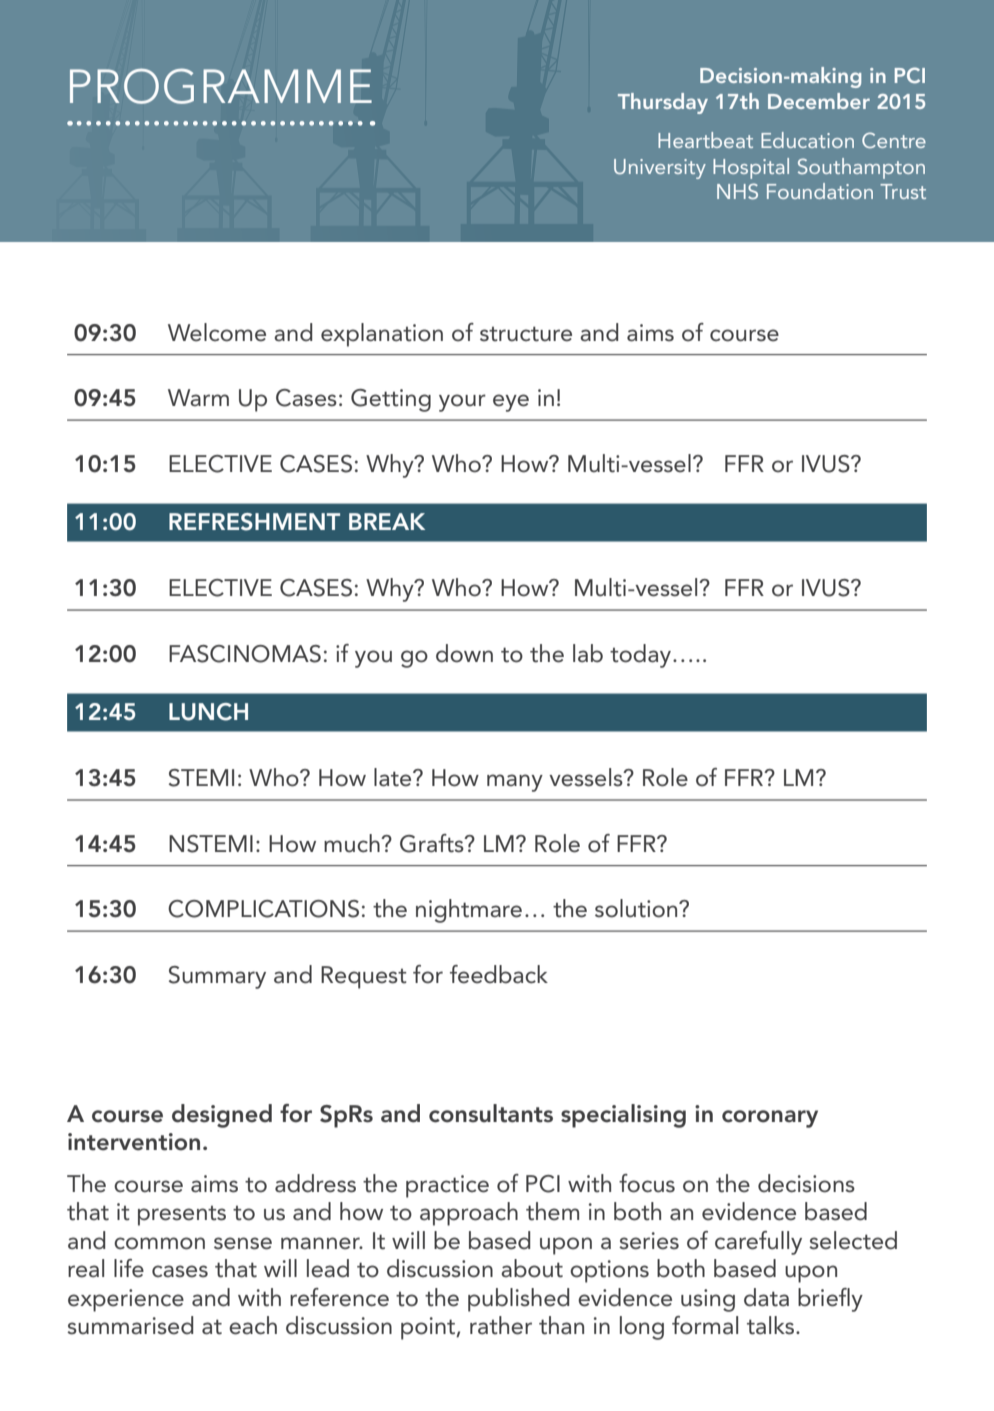 This screenshot has height=1411, width=994. I want to click on Education, so click(807, 140).
